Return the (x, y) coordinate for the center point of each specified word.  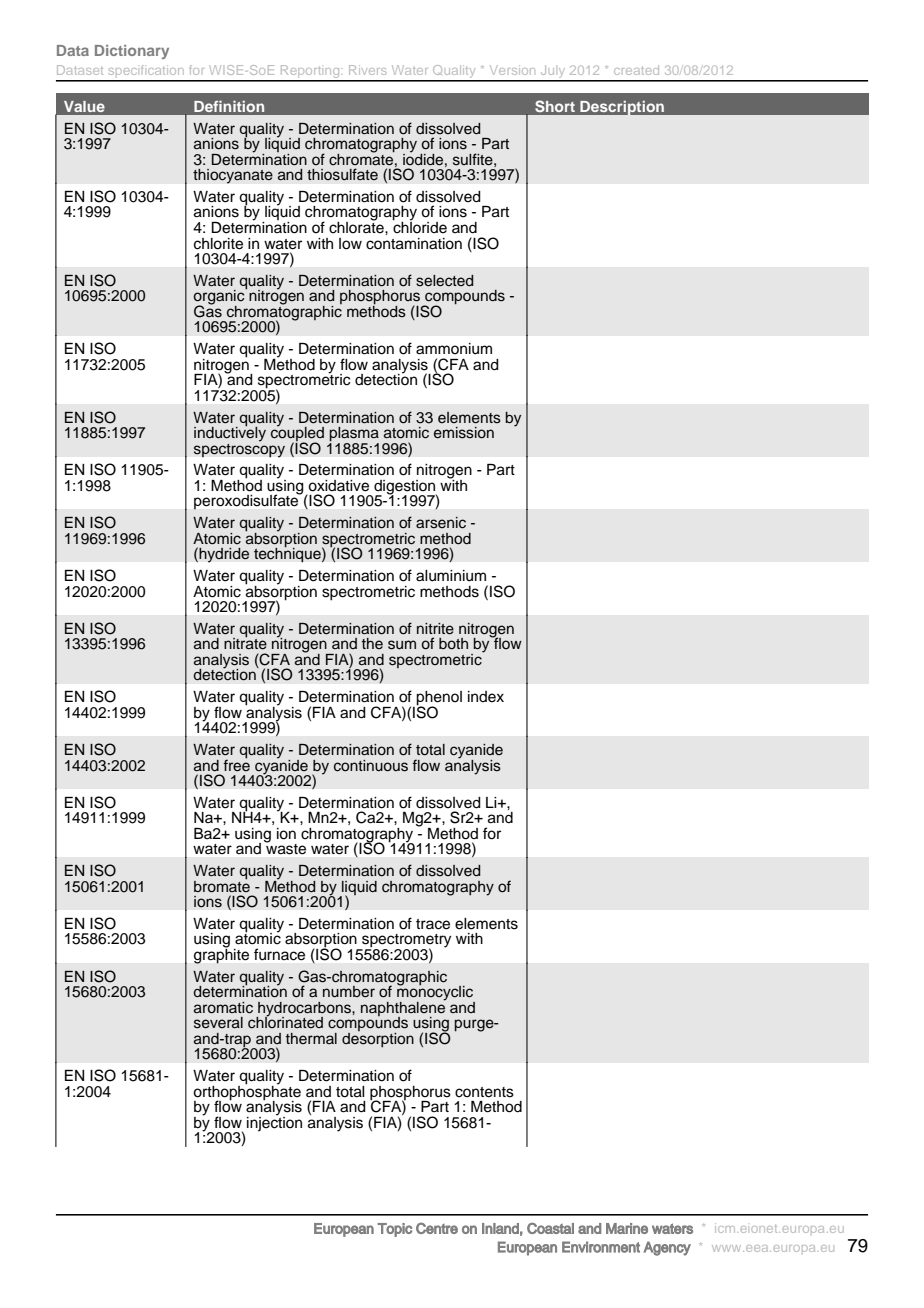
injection (274, 1122)
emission (464, 433)
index (486, 697)
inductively (230, 433)
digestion (405, 488)
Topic (394, 1230)
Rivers (367, 70)
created (636, 70)
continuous (371, 766)
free (236, 764)
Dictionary (132, 52)
